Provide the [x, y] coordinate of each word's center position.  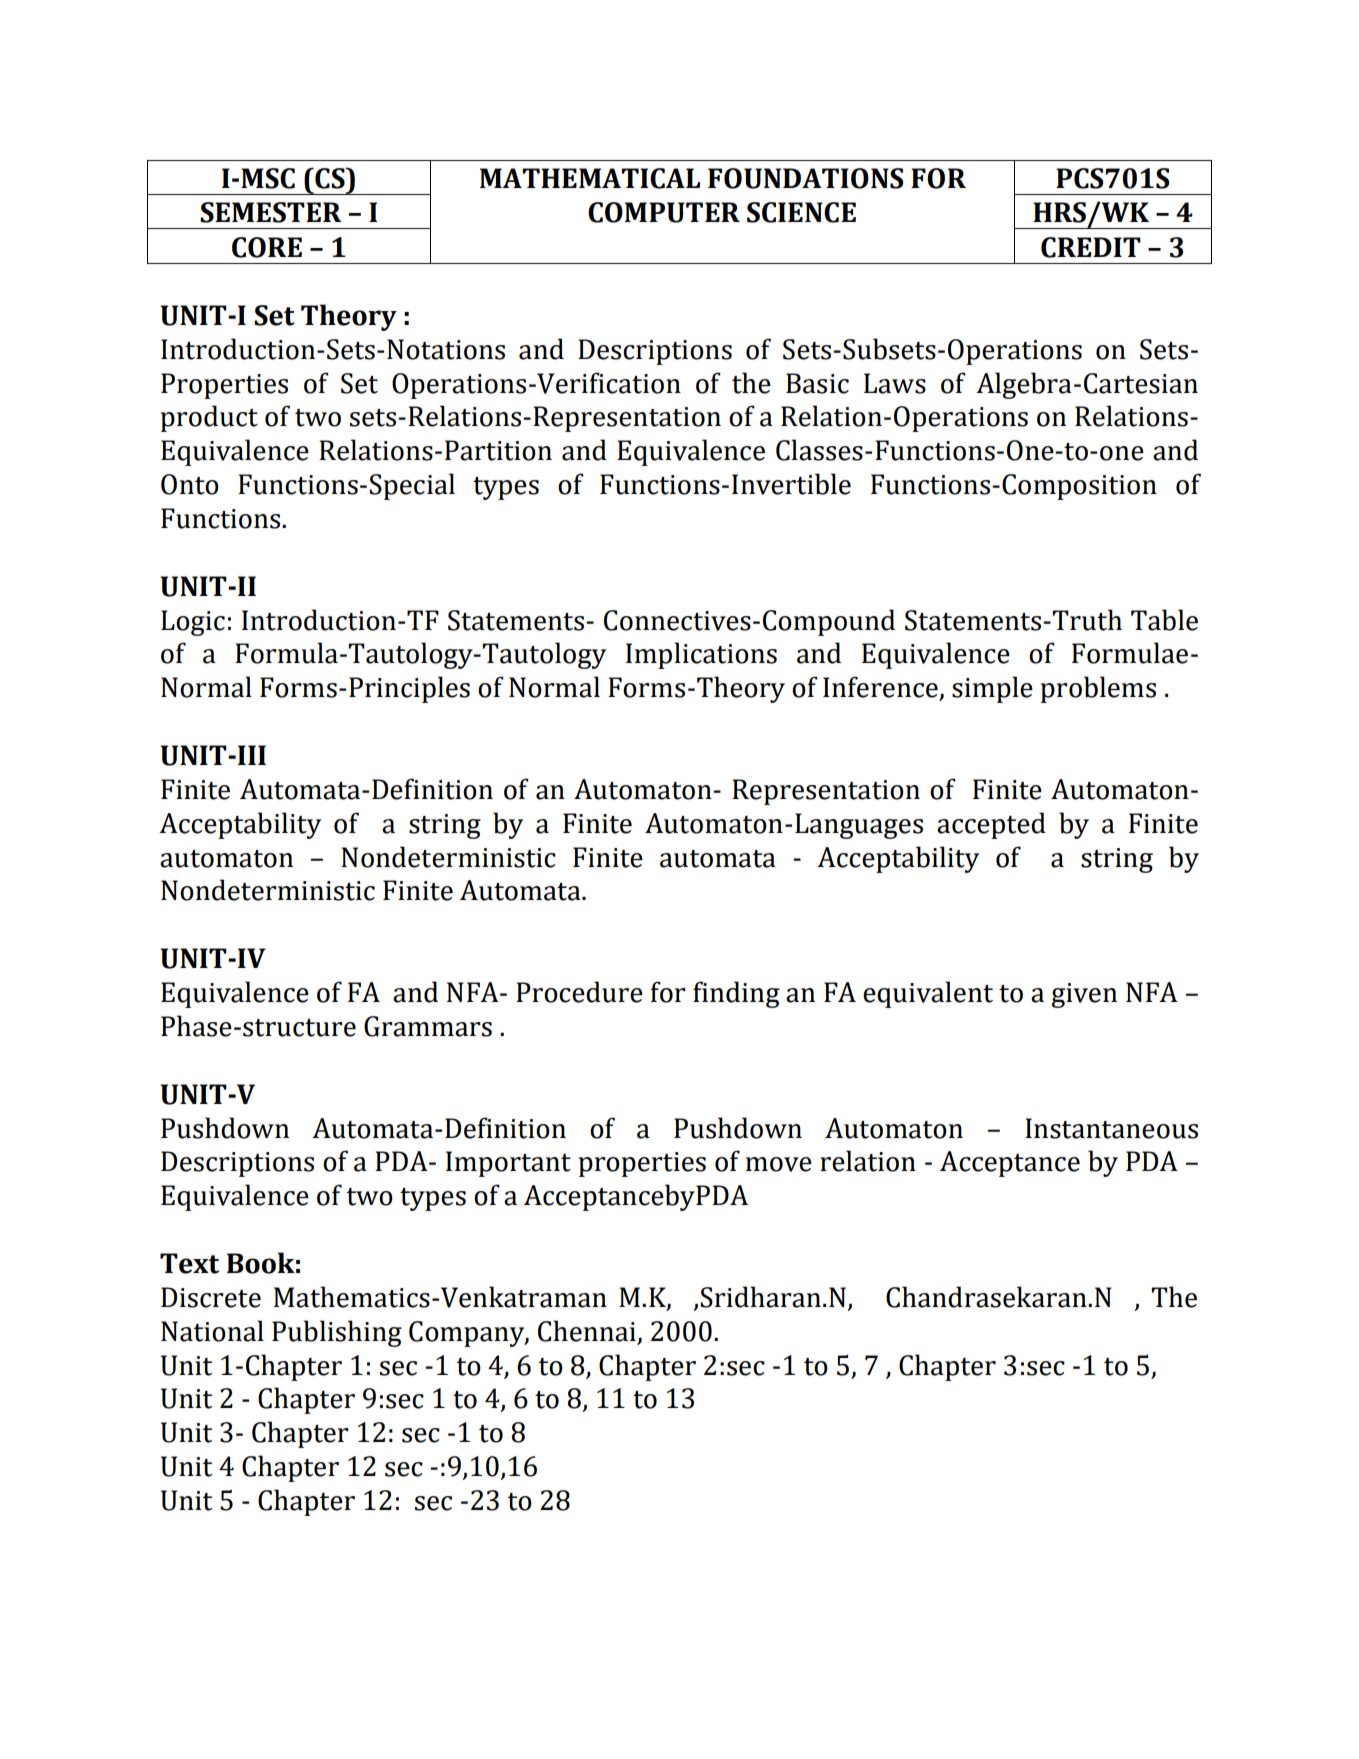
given [1084, 995]
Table [1164, 620]
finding [736, 994]
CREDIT [1091, 247]
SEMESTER [270, 212]
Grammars [428, 1026]
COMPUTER [664, 212]
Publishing [337, 1333]
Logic [193, 623]
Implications [701, 655]
